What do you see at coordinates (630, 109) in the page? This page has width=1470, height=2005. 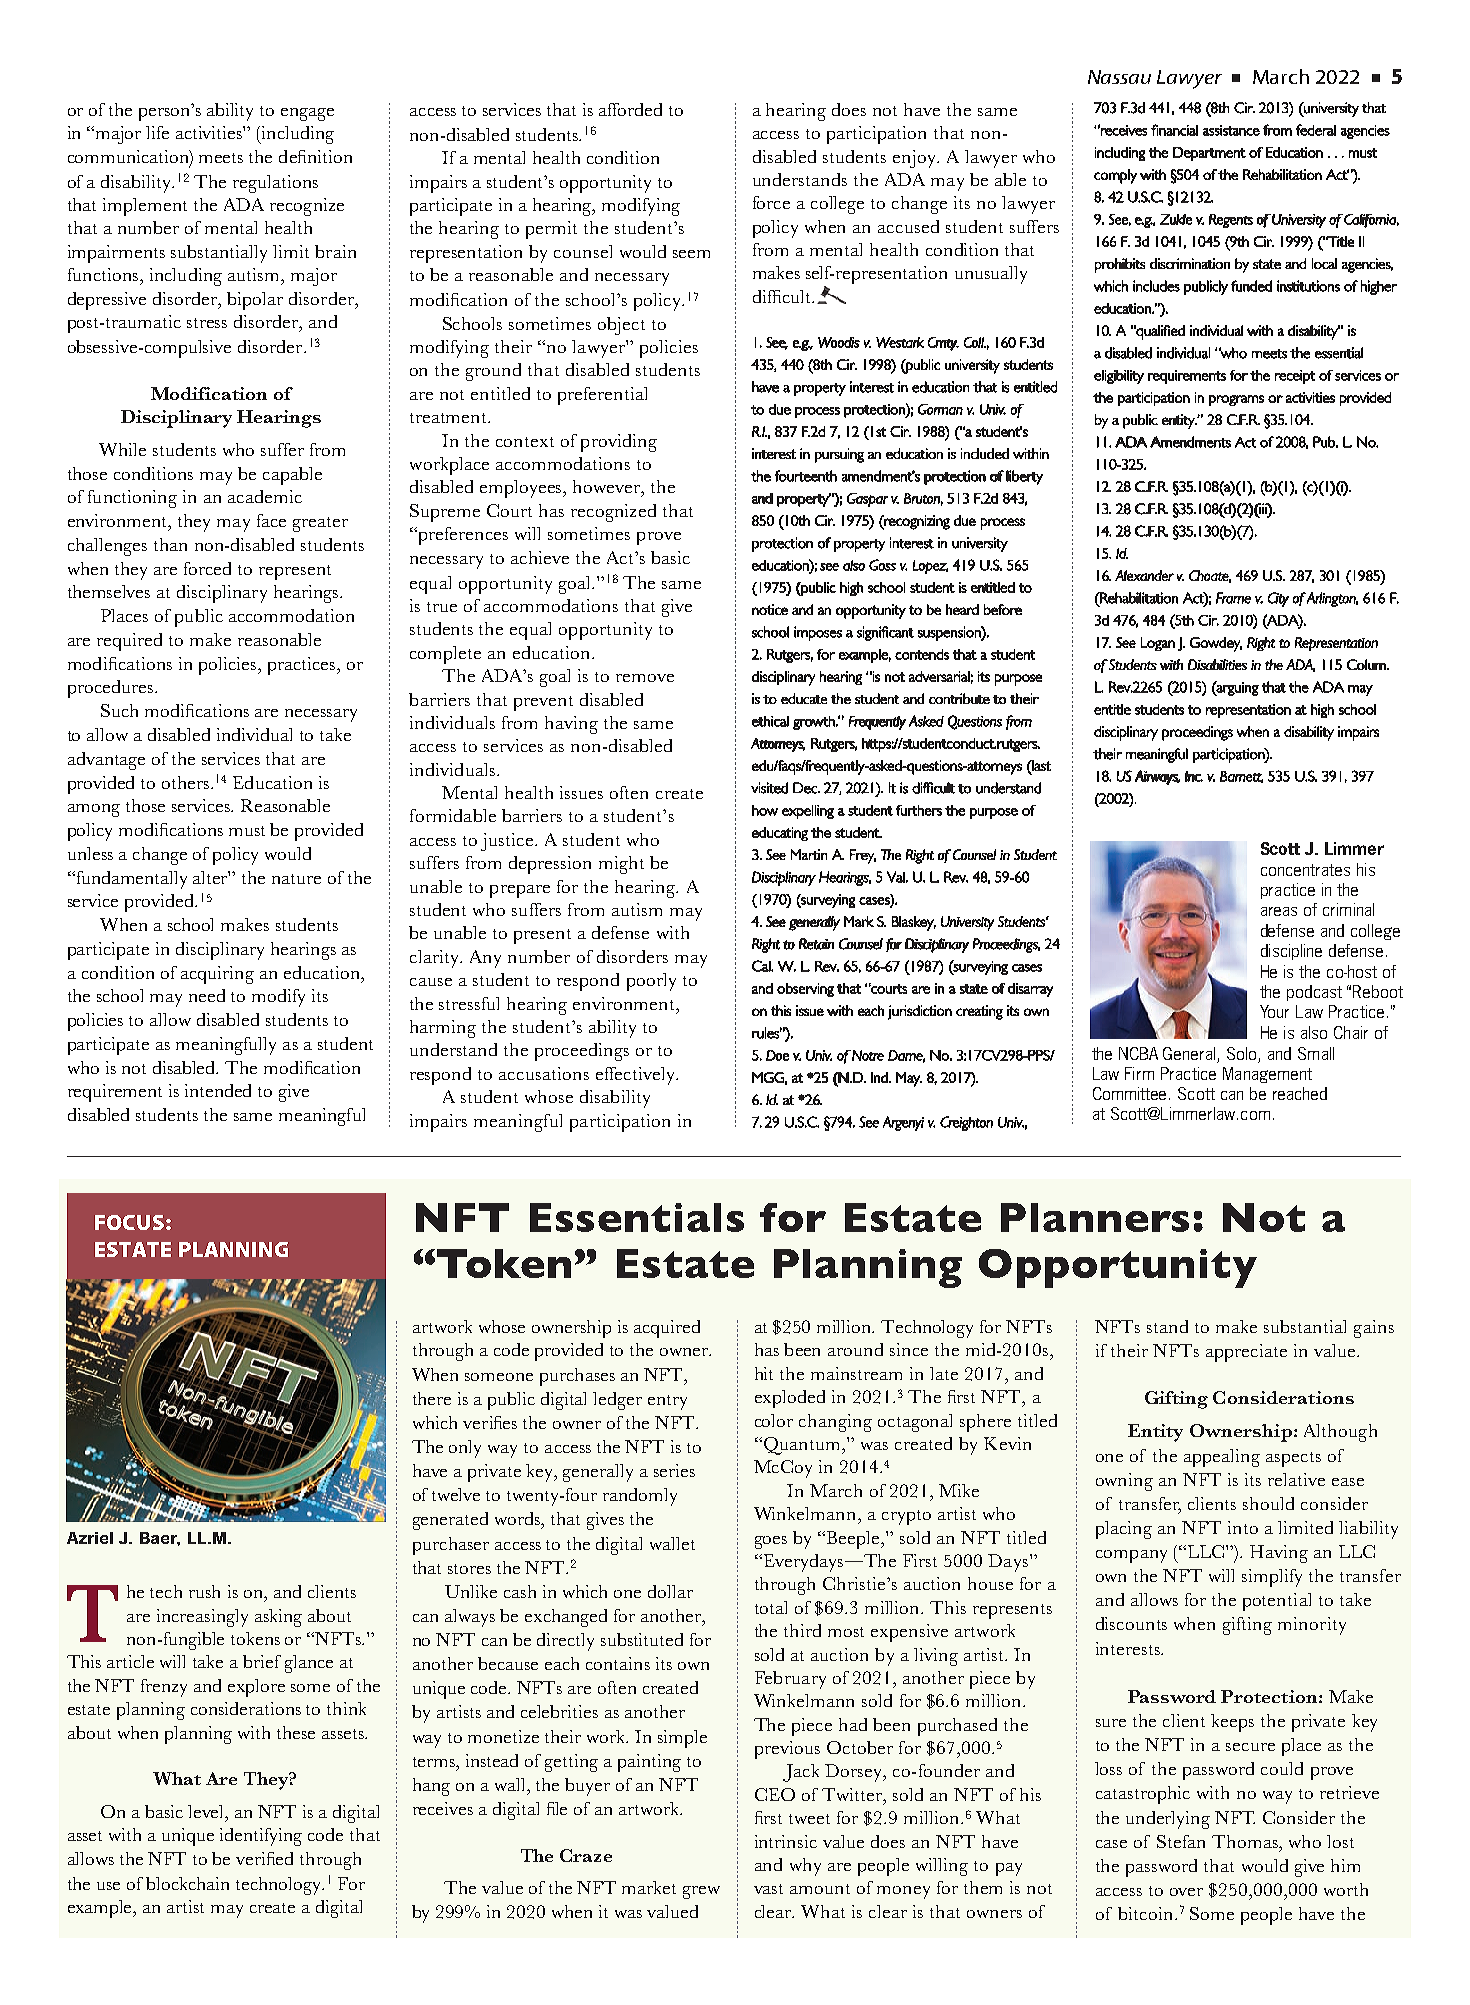 I see `afforded` at bounding box center [630, 109].
